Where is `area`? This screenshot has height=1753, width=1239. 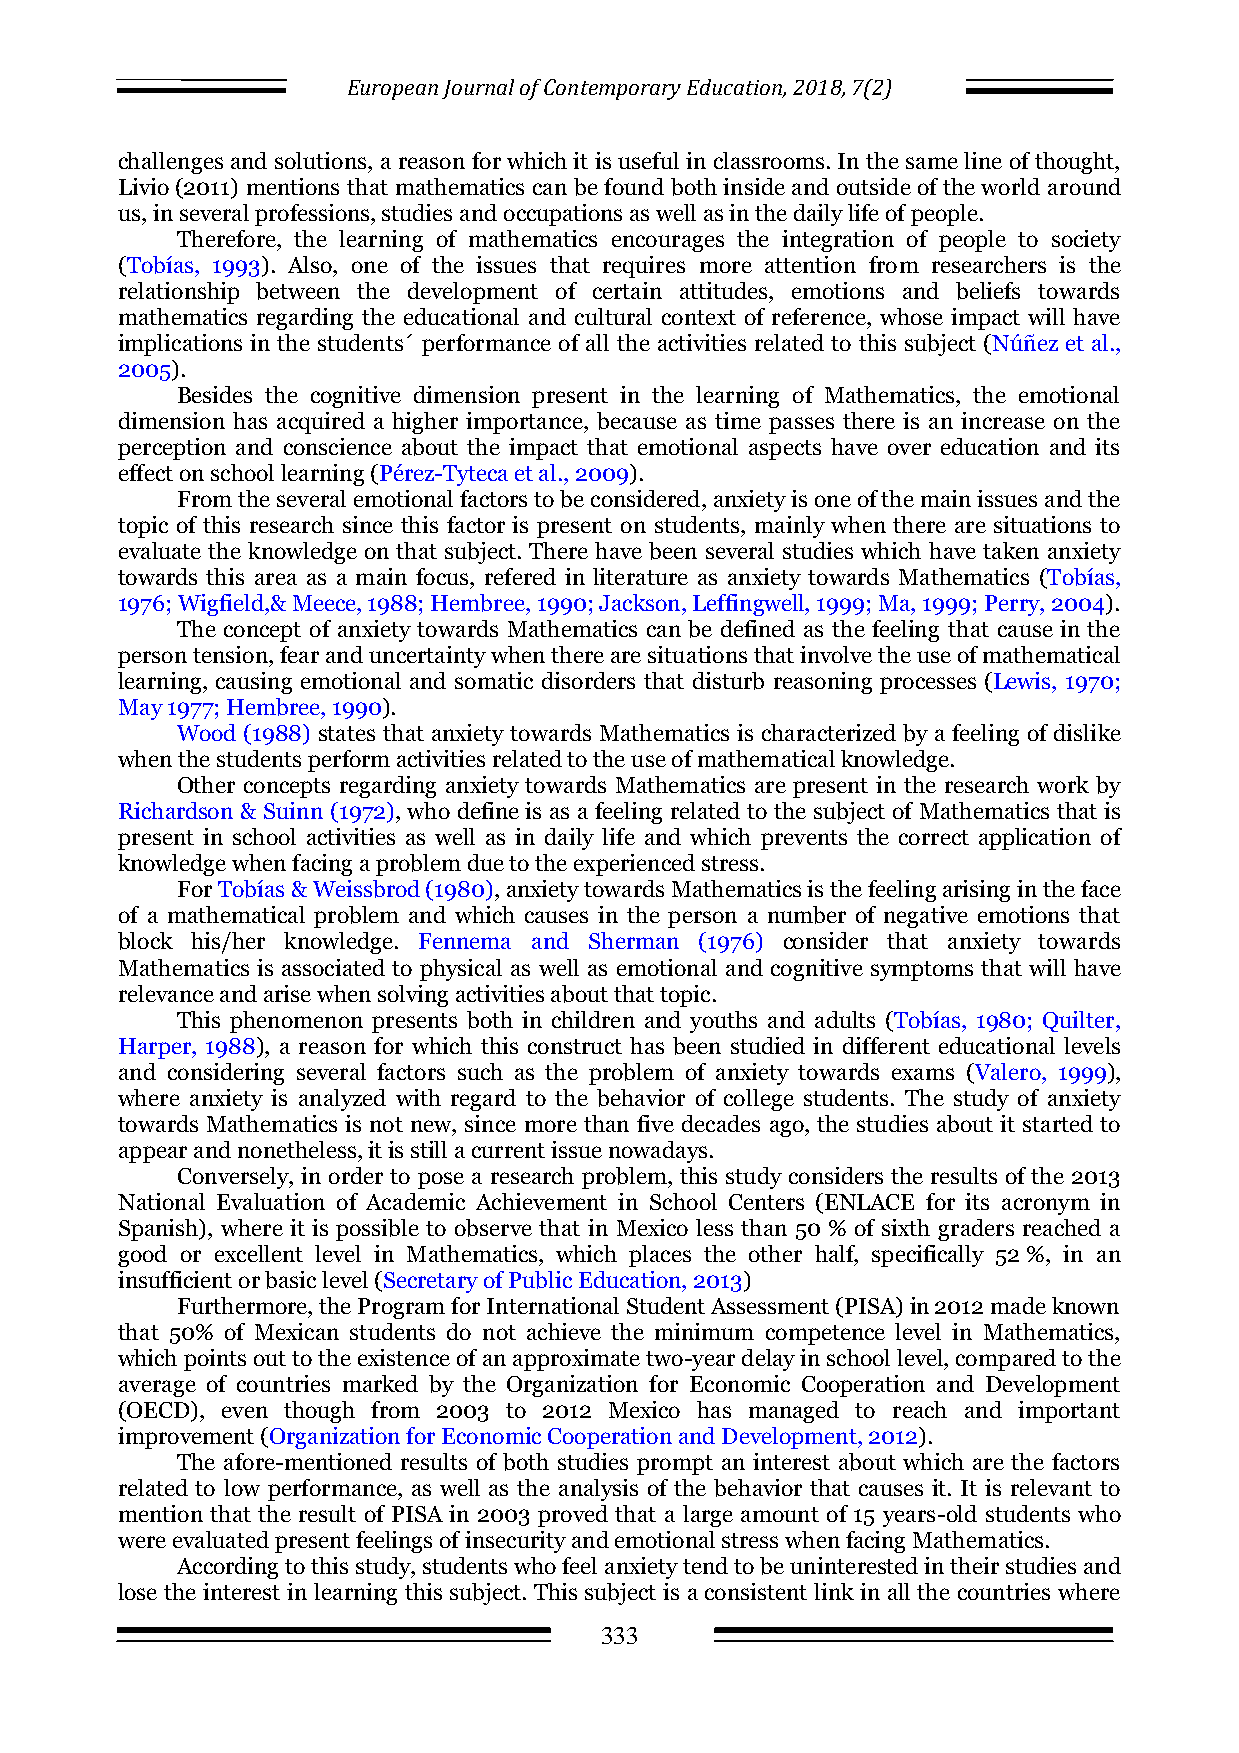 area is located at coordinates (276, 579).
